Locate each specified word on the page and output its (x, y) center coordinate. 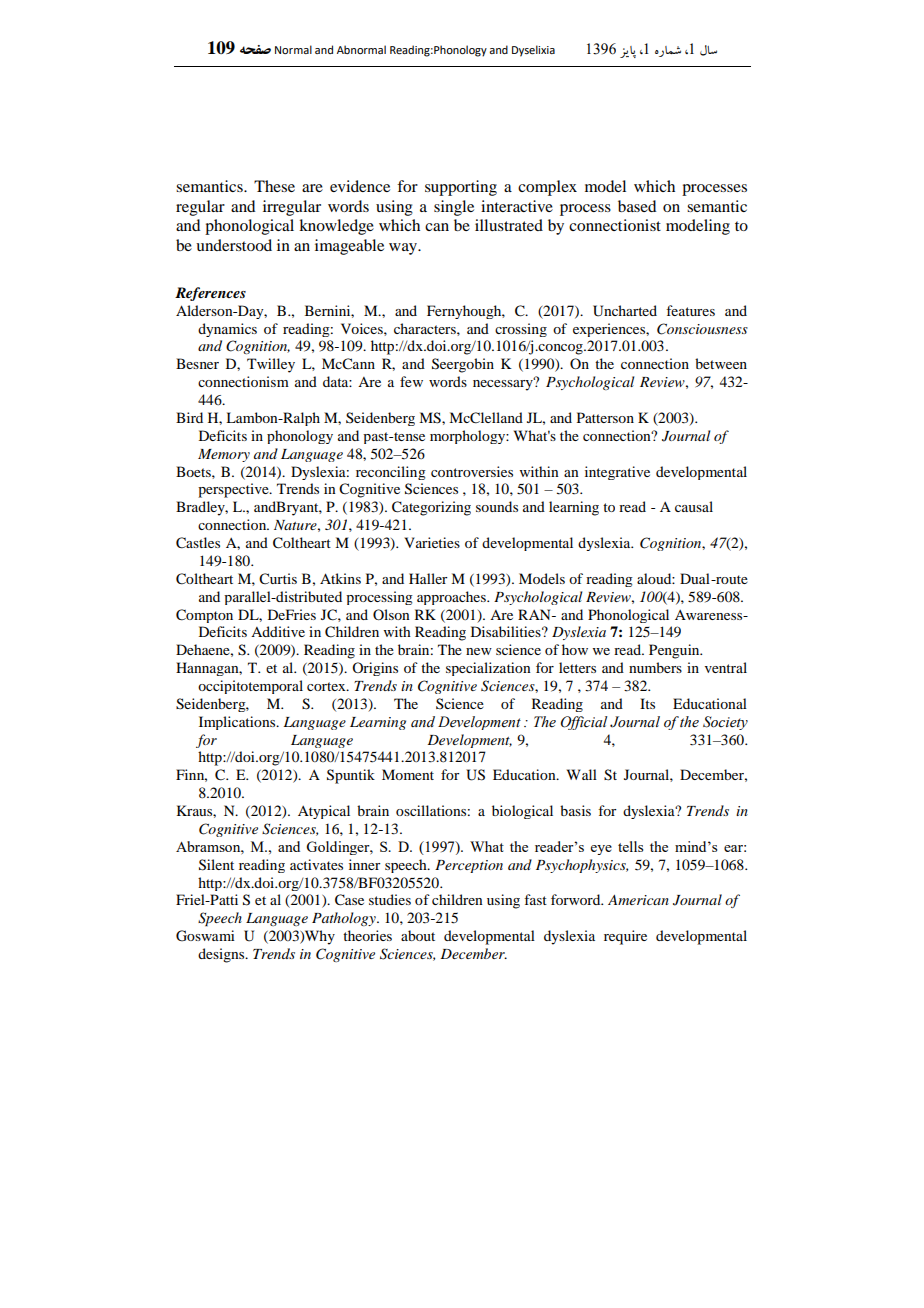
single (454, 208)
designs (222, 955)
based (637, 206)
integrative (617, 473)
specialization (488, 669)
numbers (655, 667)
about (418, 935)
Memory (224, 455)
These (274, 186)
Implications (238, 723)
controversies (472, 471)
